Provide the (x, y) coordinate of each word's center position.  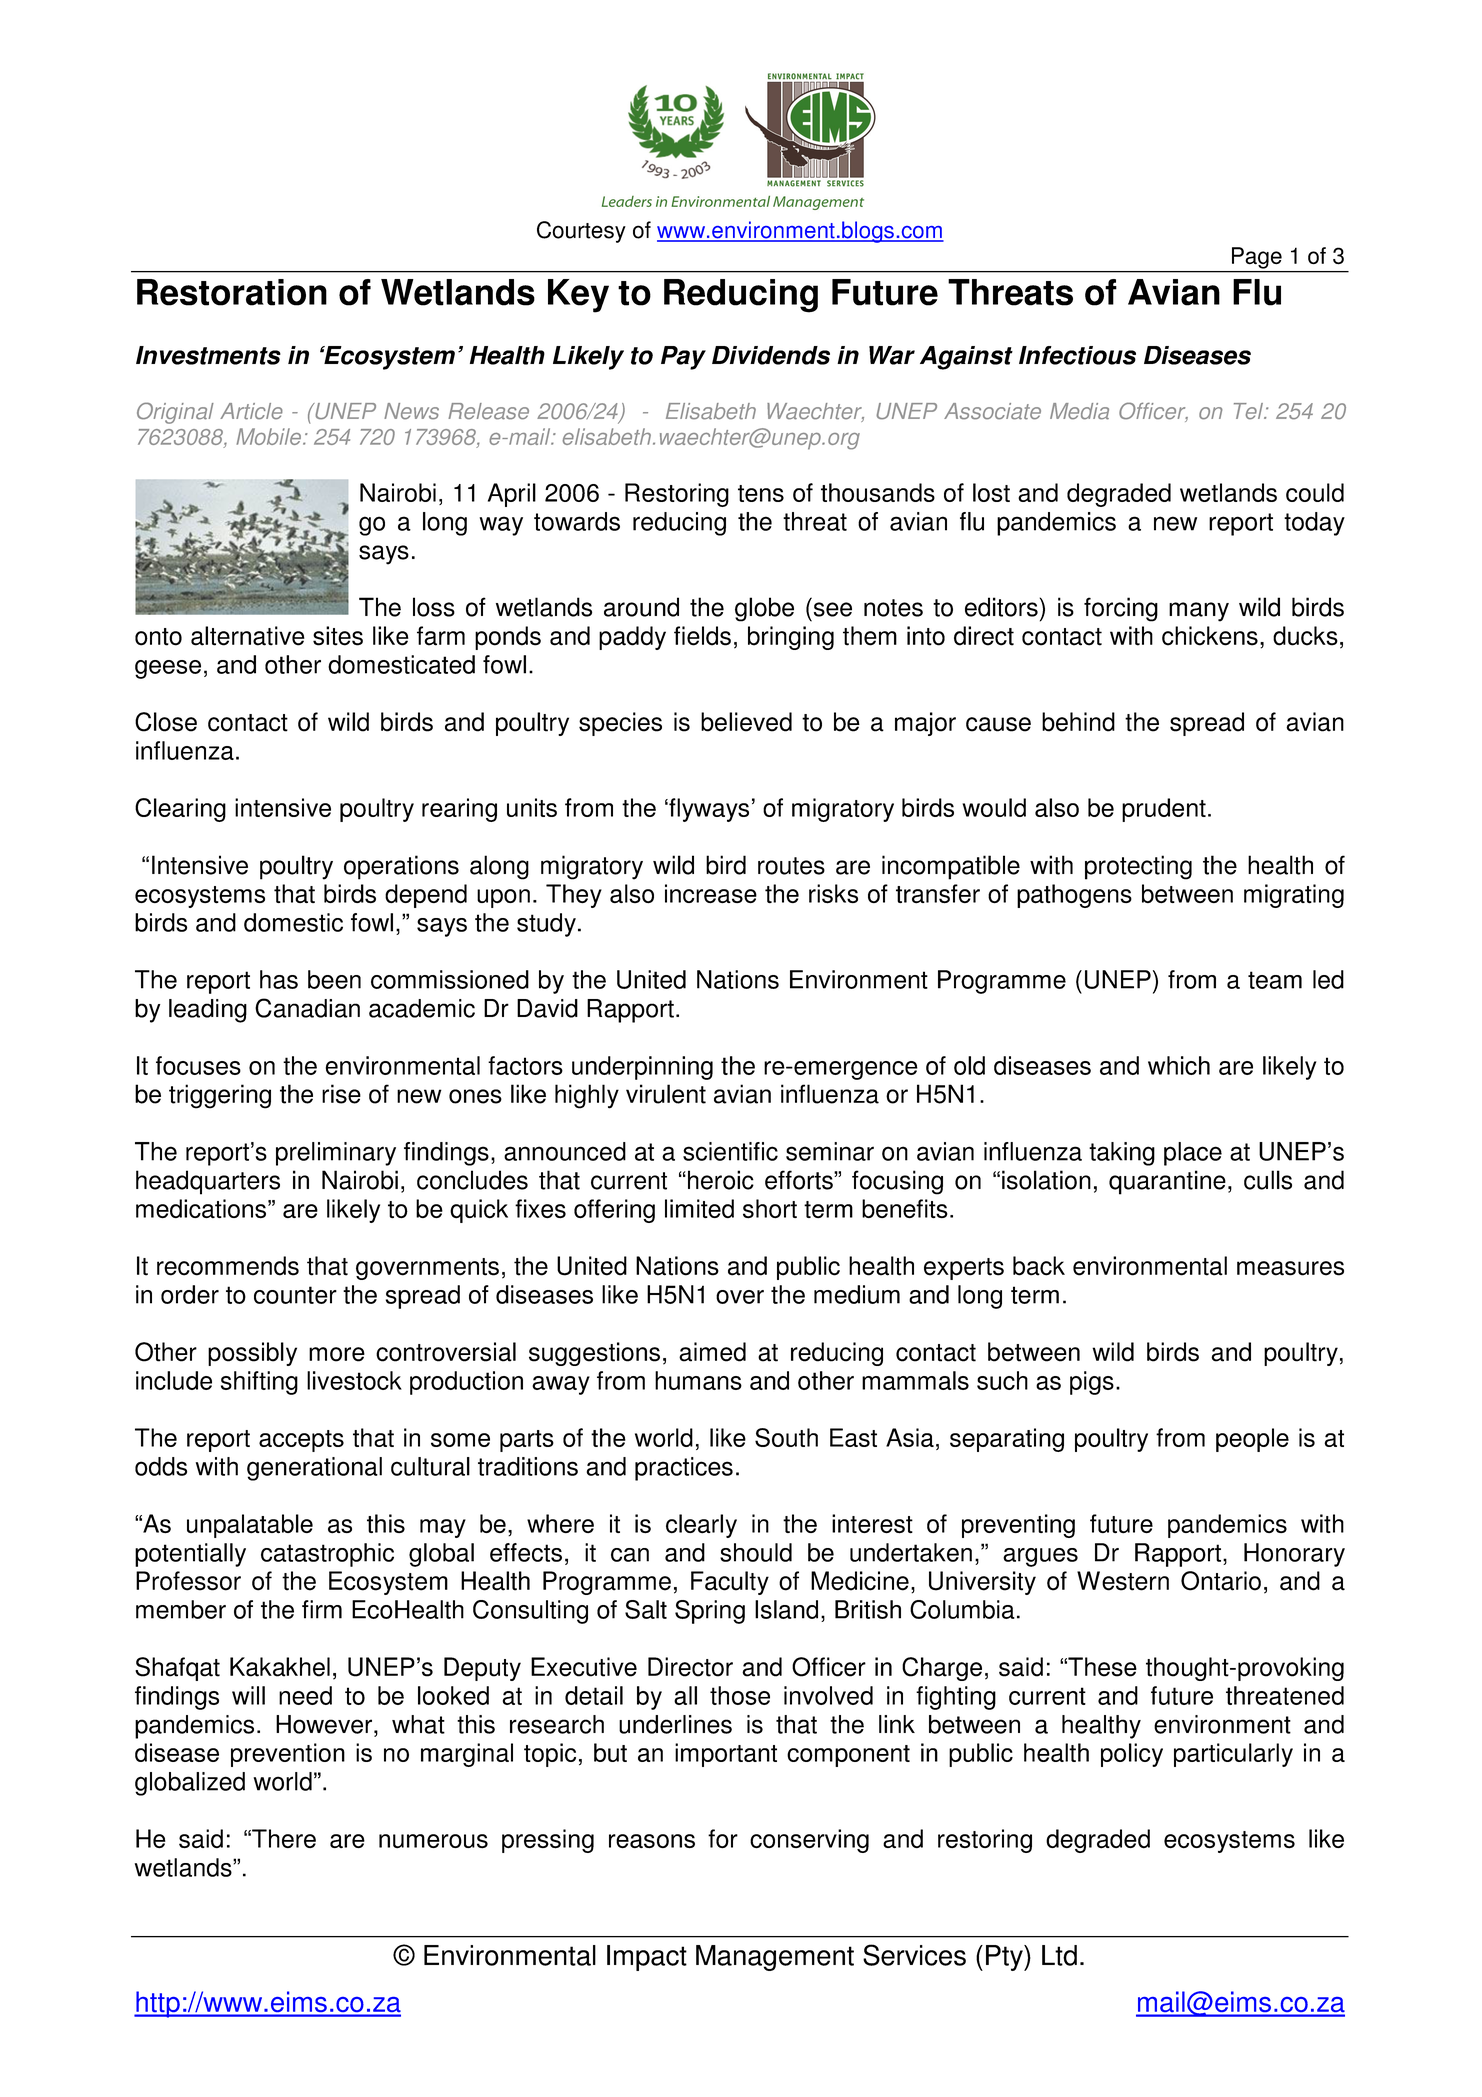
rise (341, 1094)
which (1179, 1065)
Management (775, 1958)
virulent (666, 1094)
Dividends (771, 355)
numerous (433, 1841)
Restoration (232, 292)
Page (1257, 258)
